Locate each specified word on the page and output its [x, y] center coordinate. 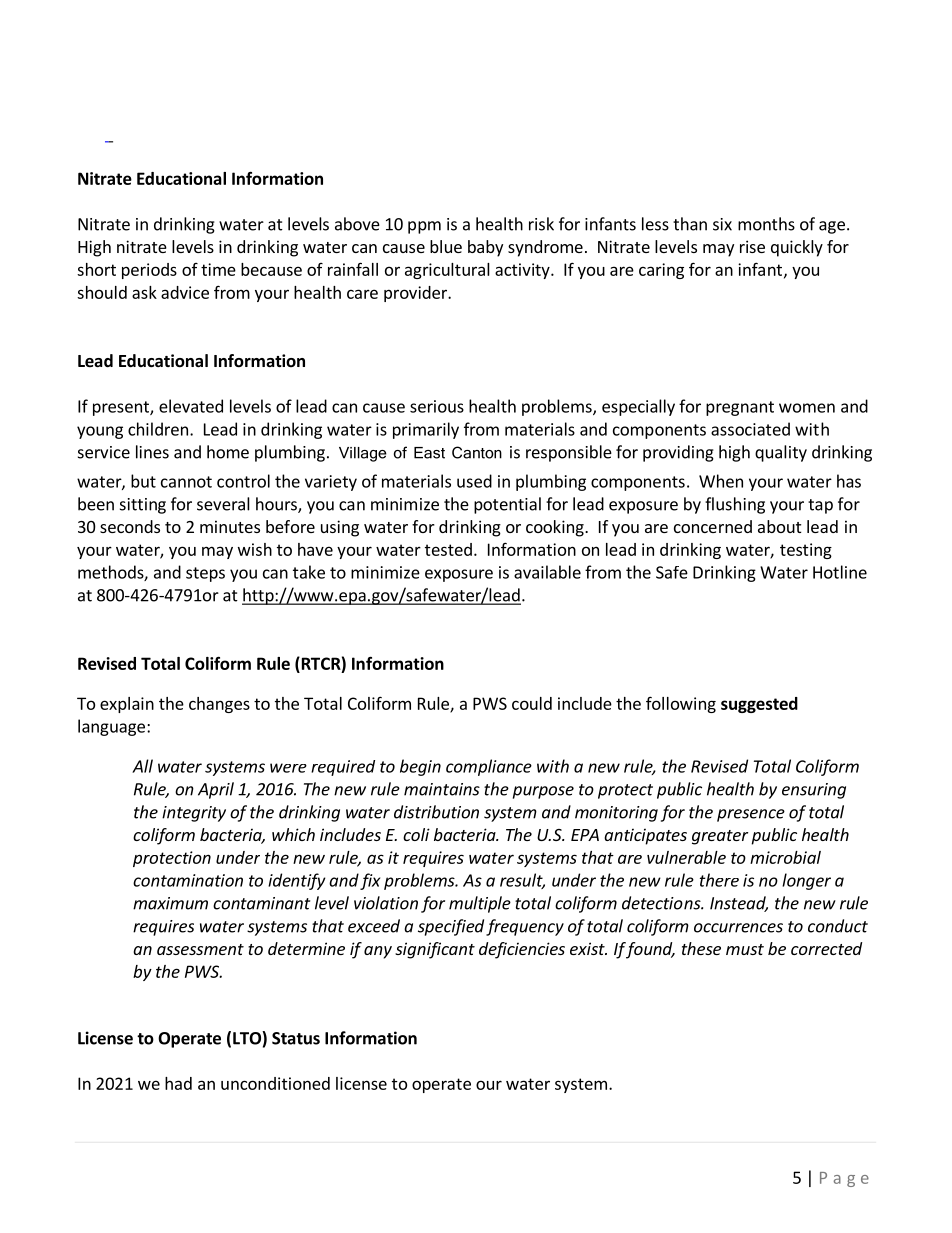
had [178, 1083]
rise [752, 246]
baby [485, 248]
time [218, 269]
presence [751, 815]
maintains [442, 789]
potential [507, 505]
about [779, 526]
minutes [230, 526]
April [216, 790]
